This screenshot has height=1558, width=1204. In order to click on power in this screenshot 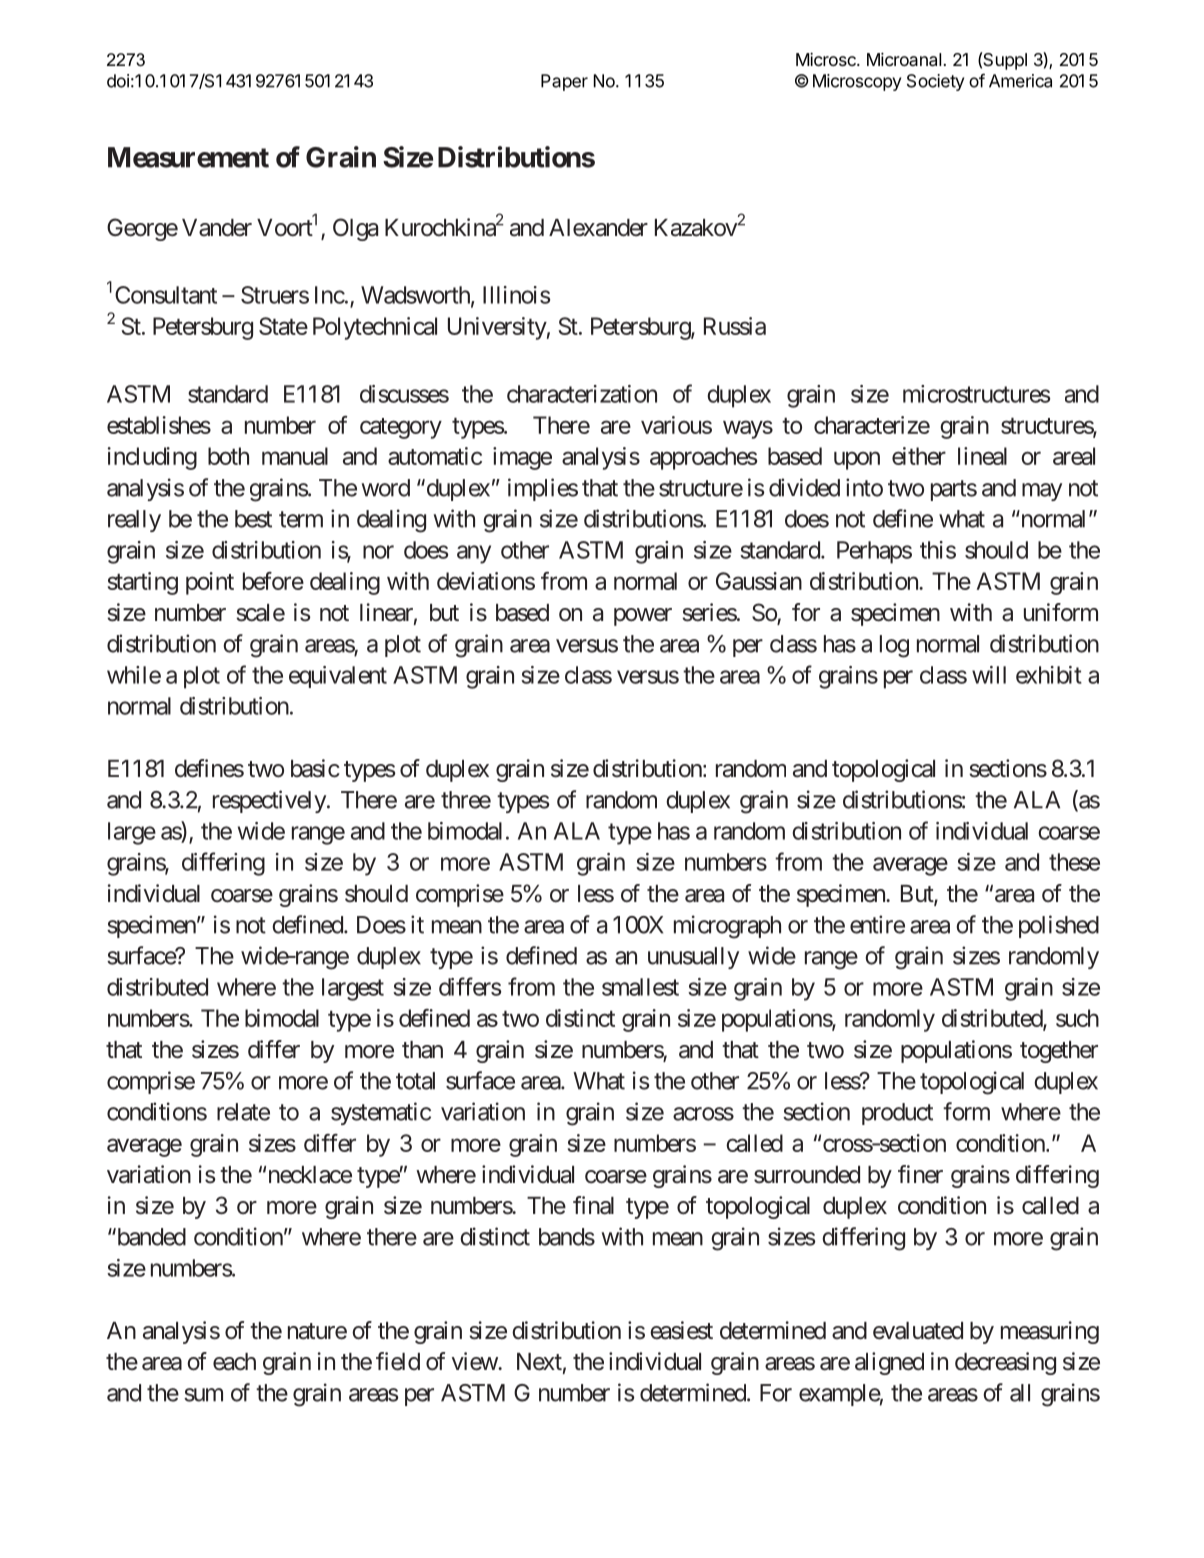, I will do `click(643, 617)`.
